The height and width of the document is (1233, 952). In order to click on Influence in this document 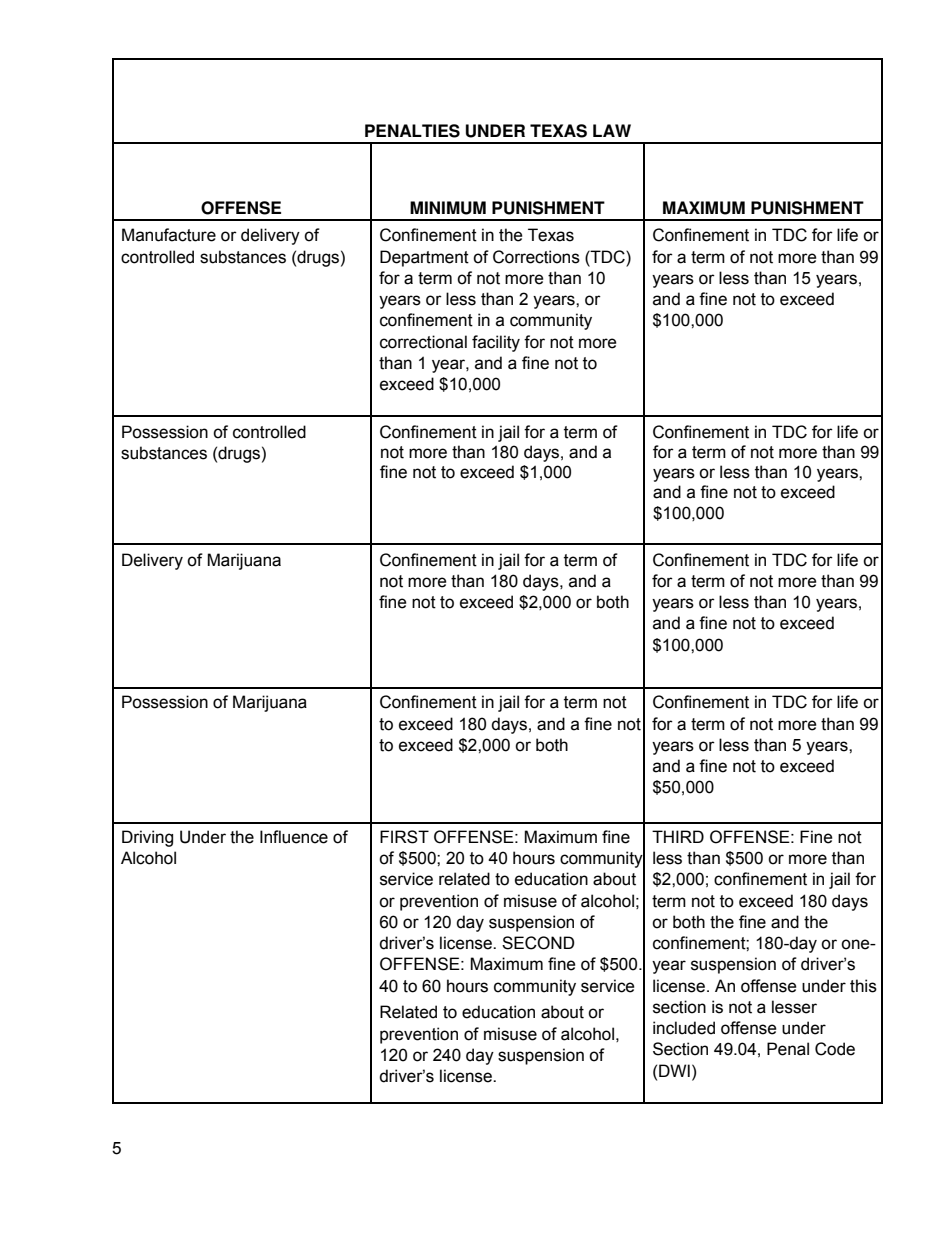, I will do `click(294, 837)`.
